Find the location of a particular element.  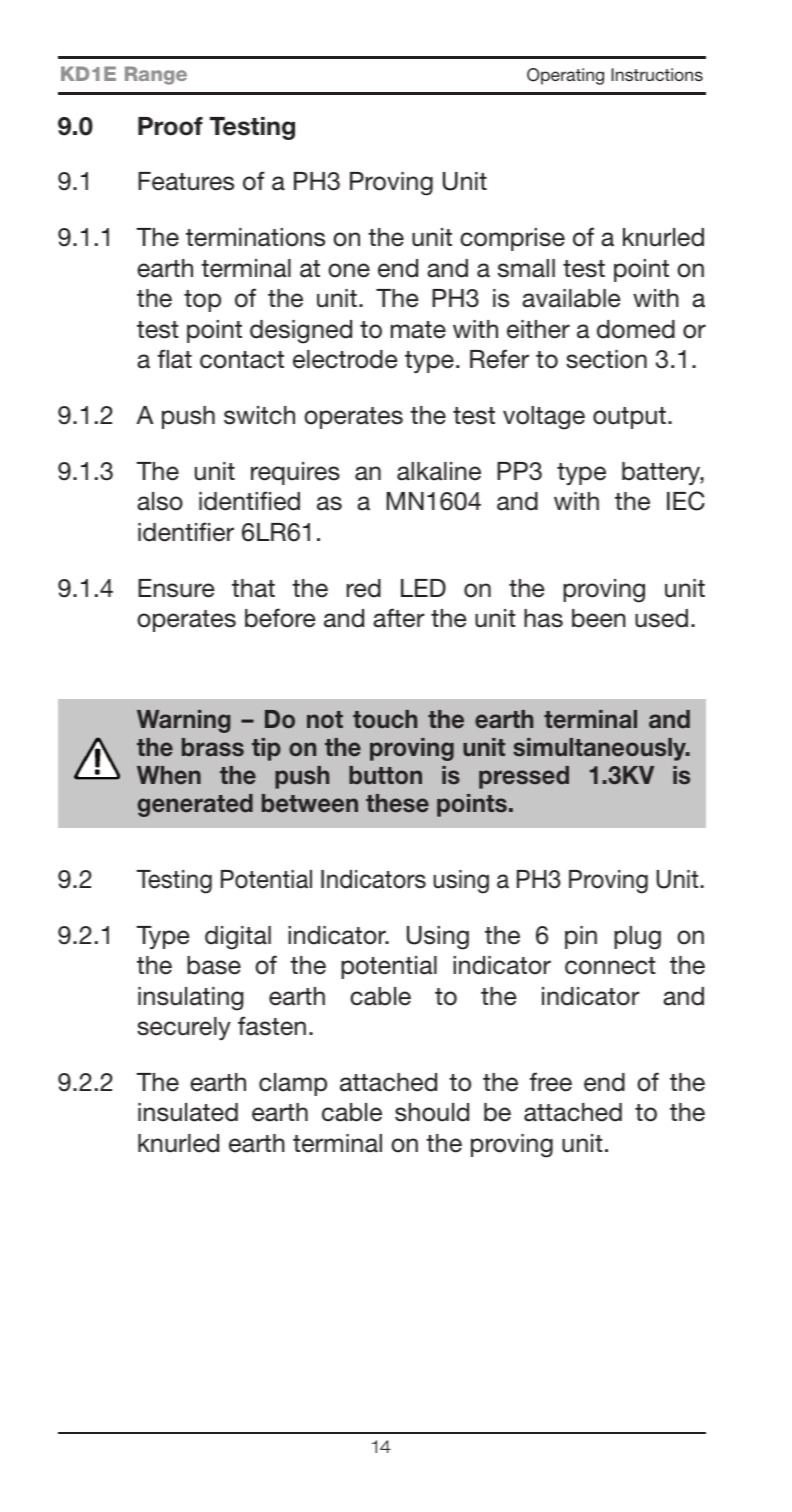

Instructions is located at coordinates (657, 74).
